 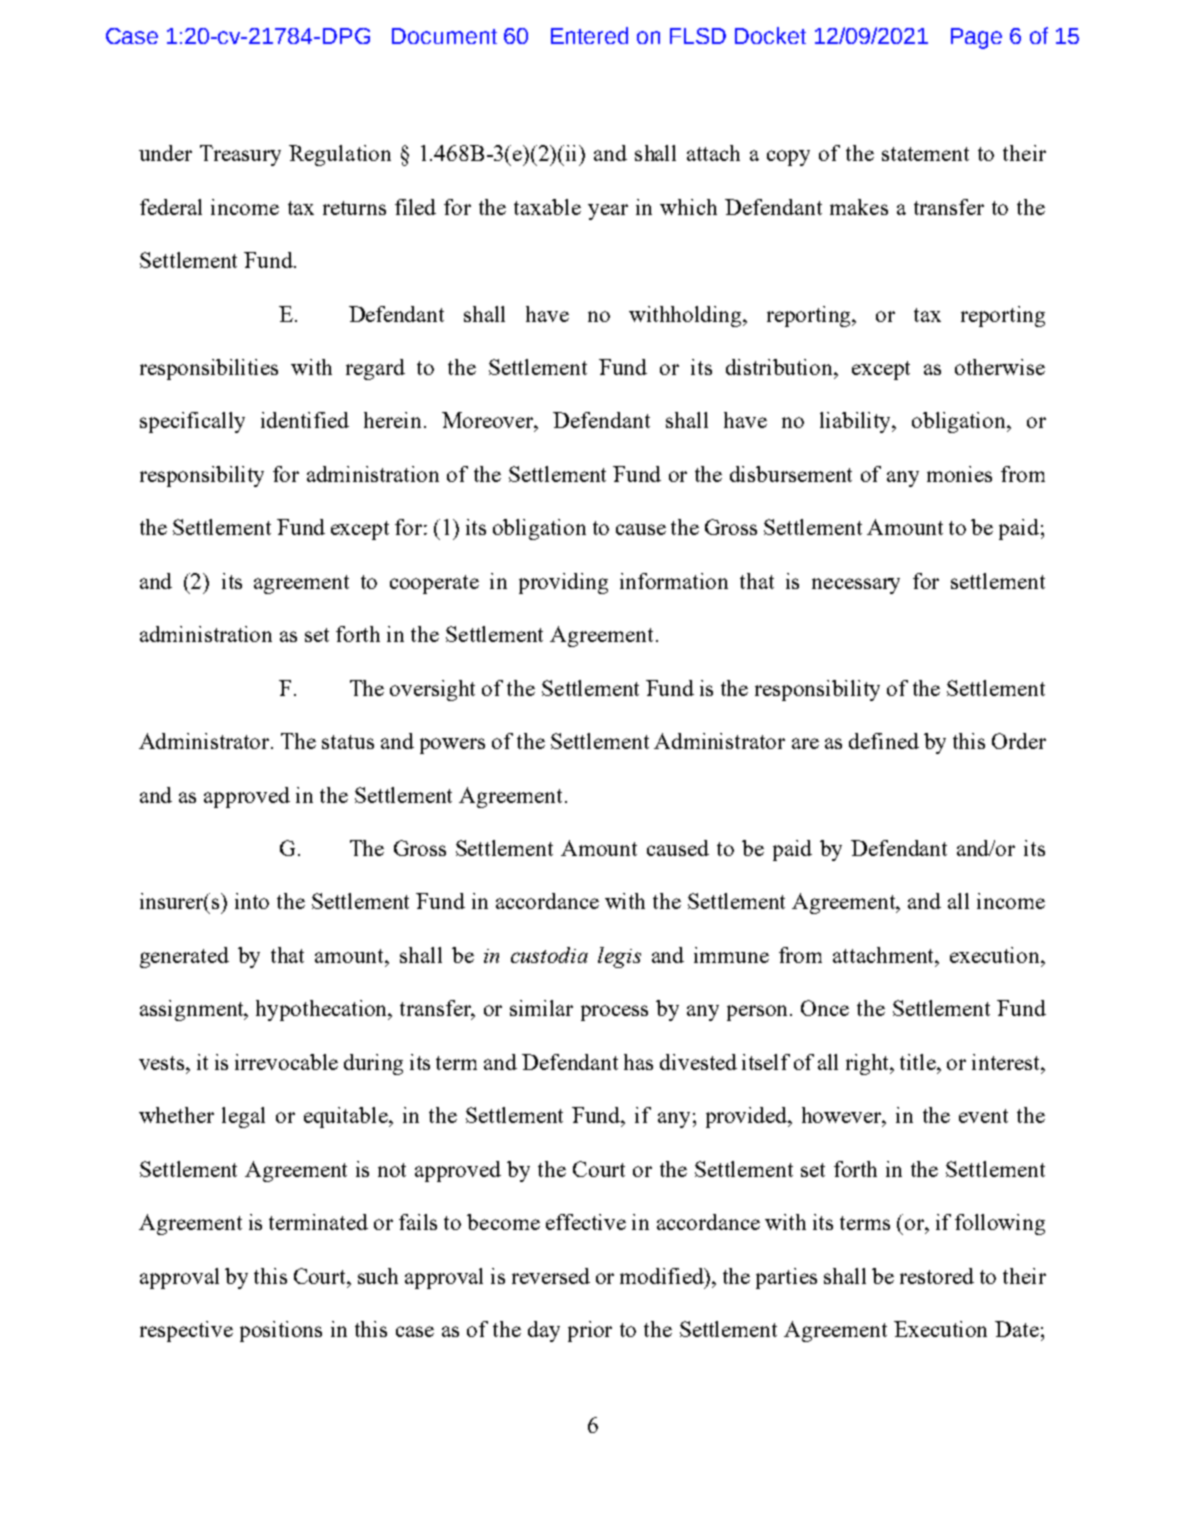 I want to click on defined, so click(x=884, y=741).
